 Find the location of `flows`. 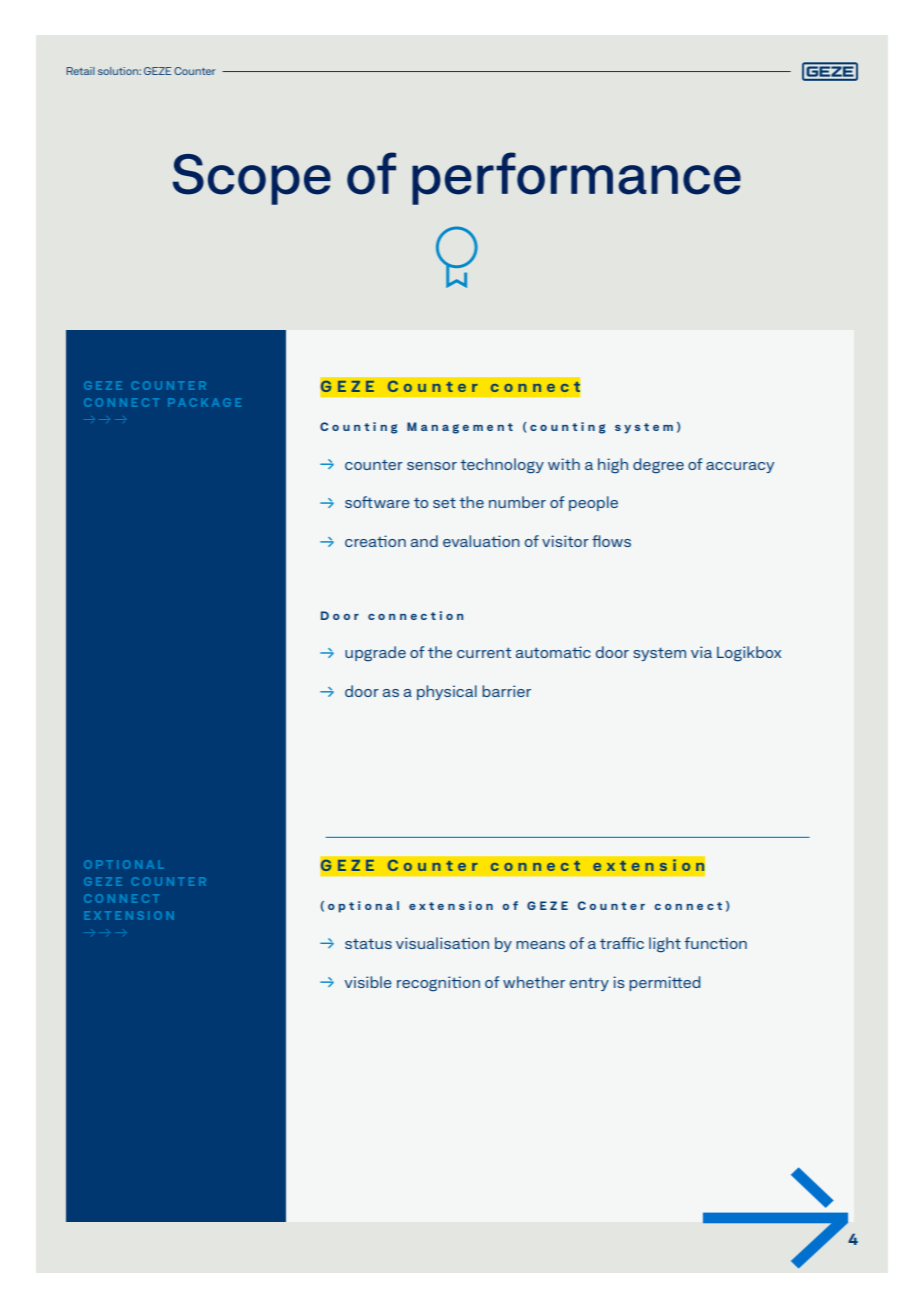

flows is located at coordinates (611, 541).
